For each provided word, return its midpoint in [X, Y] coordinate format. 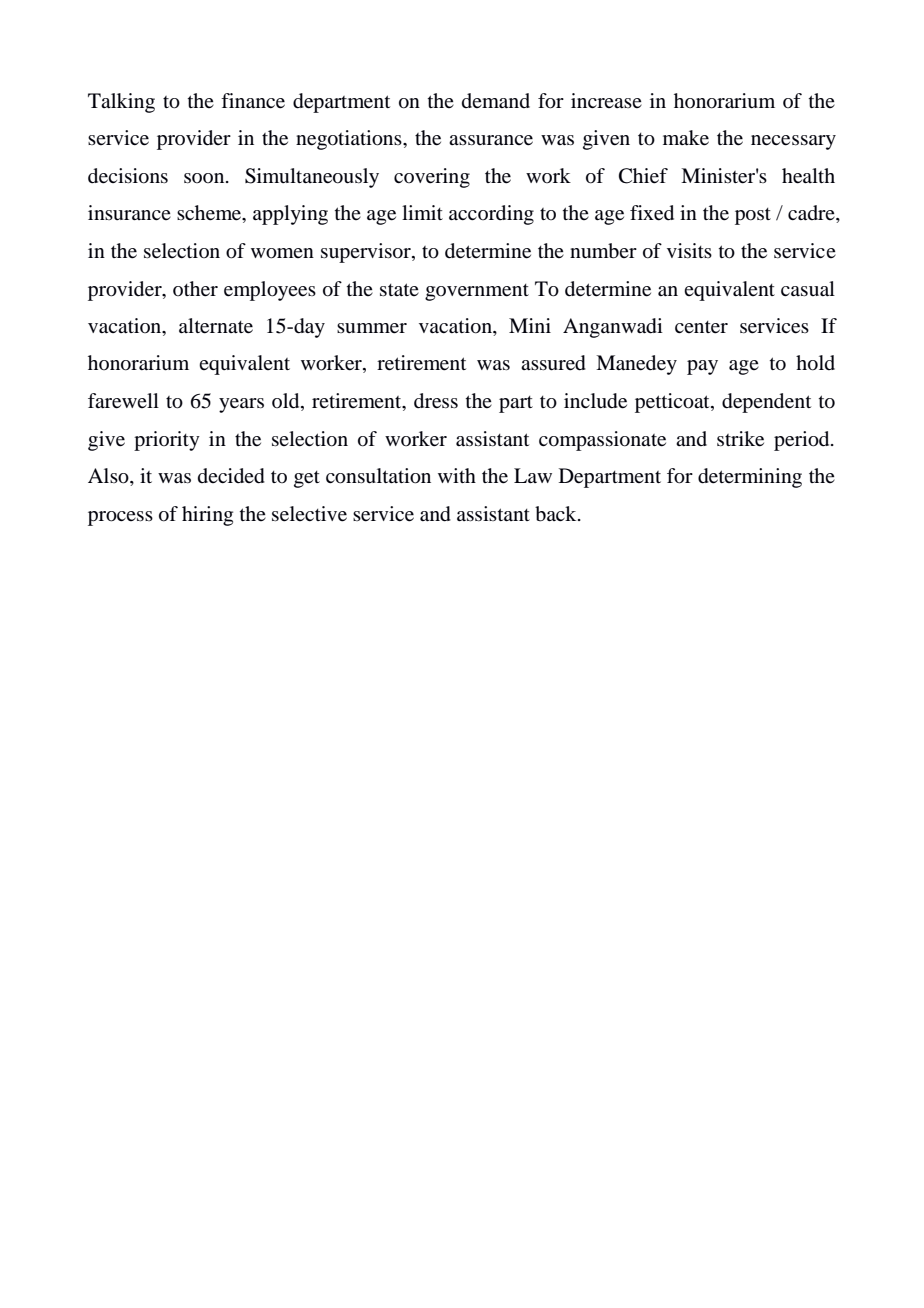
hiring [207, 516]
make [686, 138]
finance [253, 101]
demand [496, 101]
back [557, 514]
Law [533, 475]
